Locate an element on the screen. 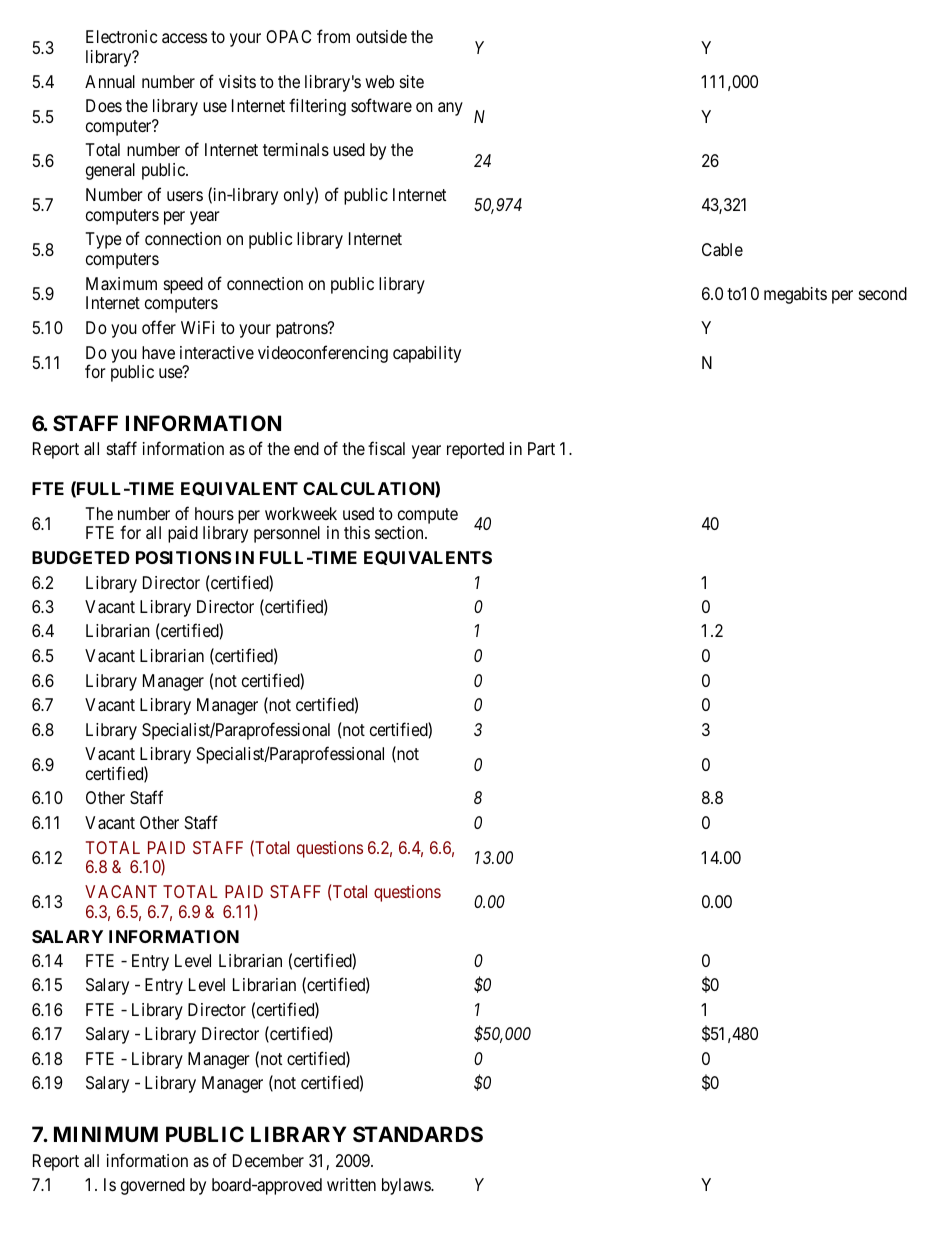 This screenshot has height=1233, width=952. governed is located at coordinates (153, 1186).
